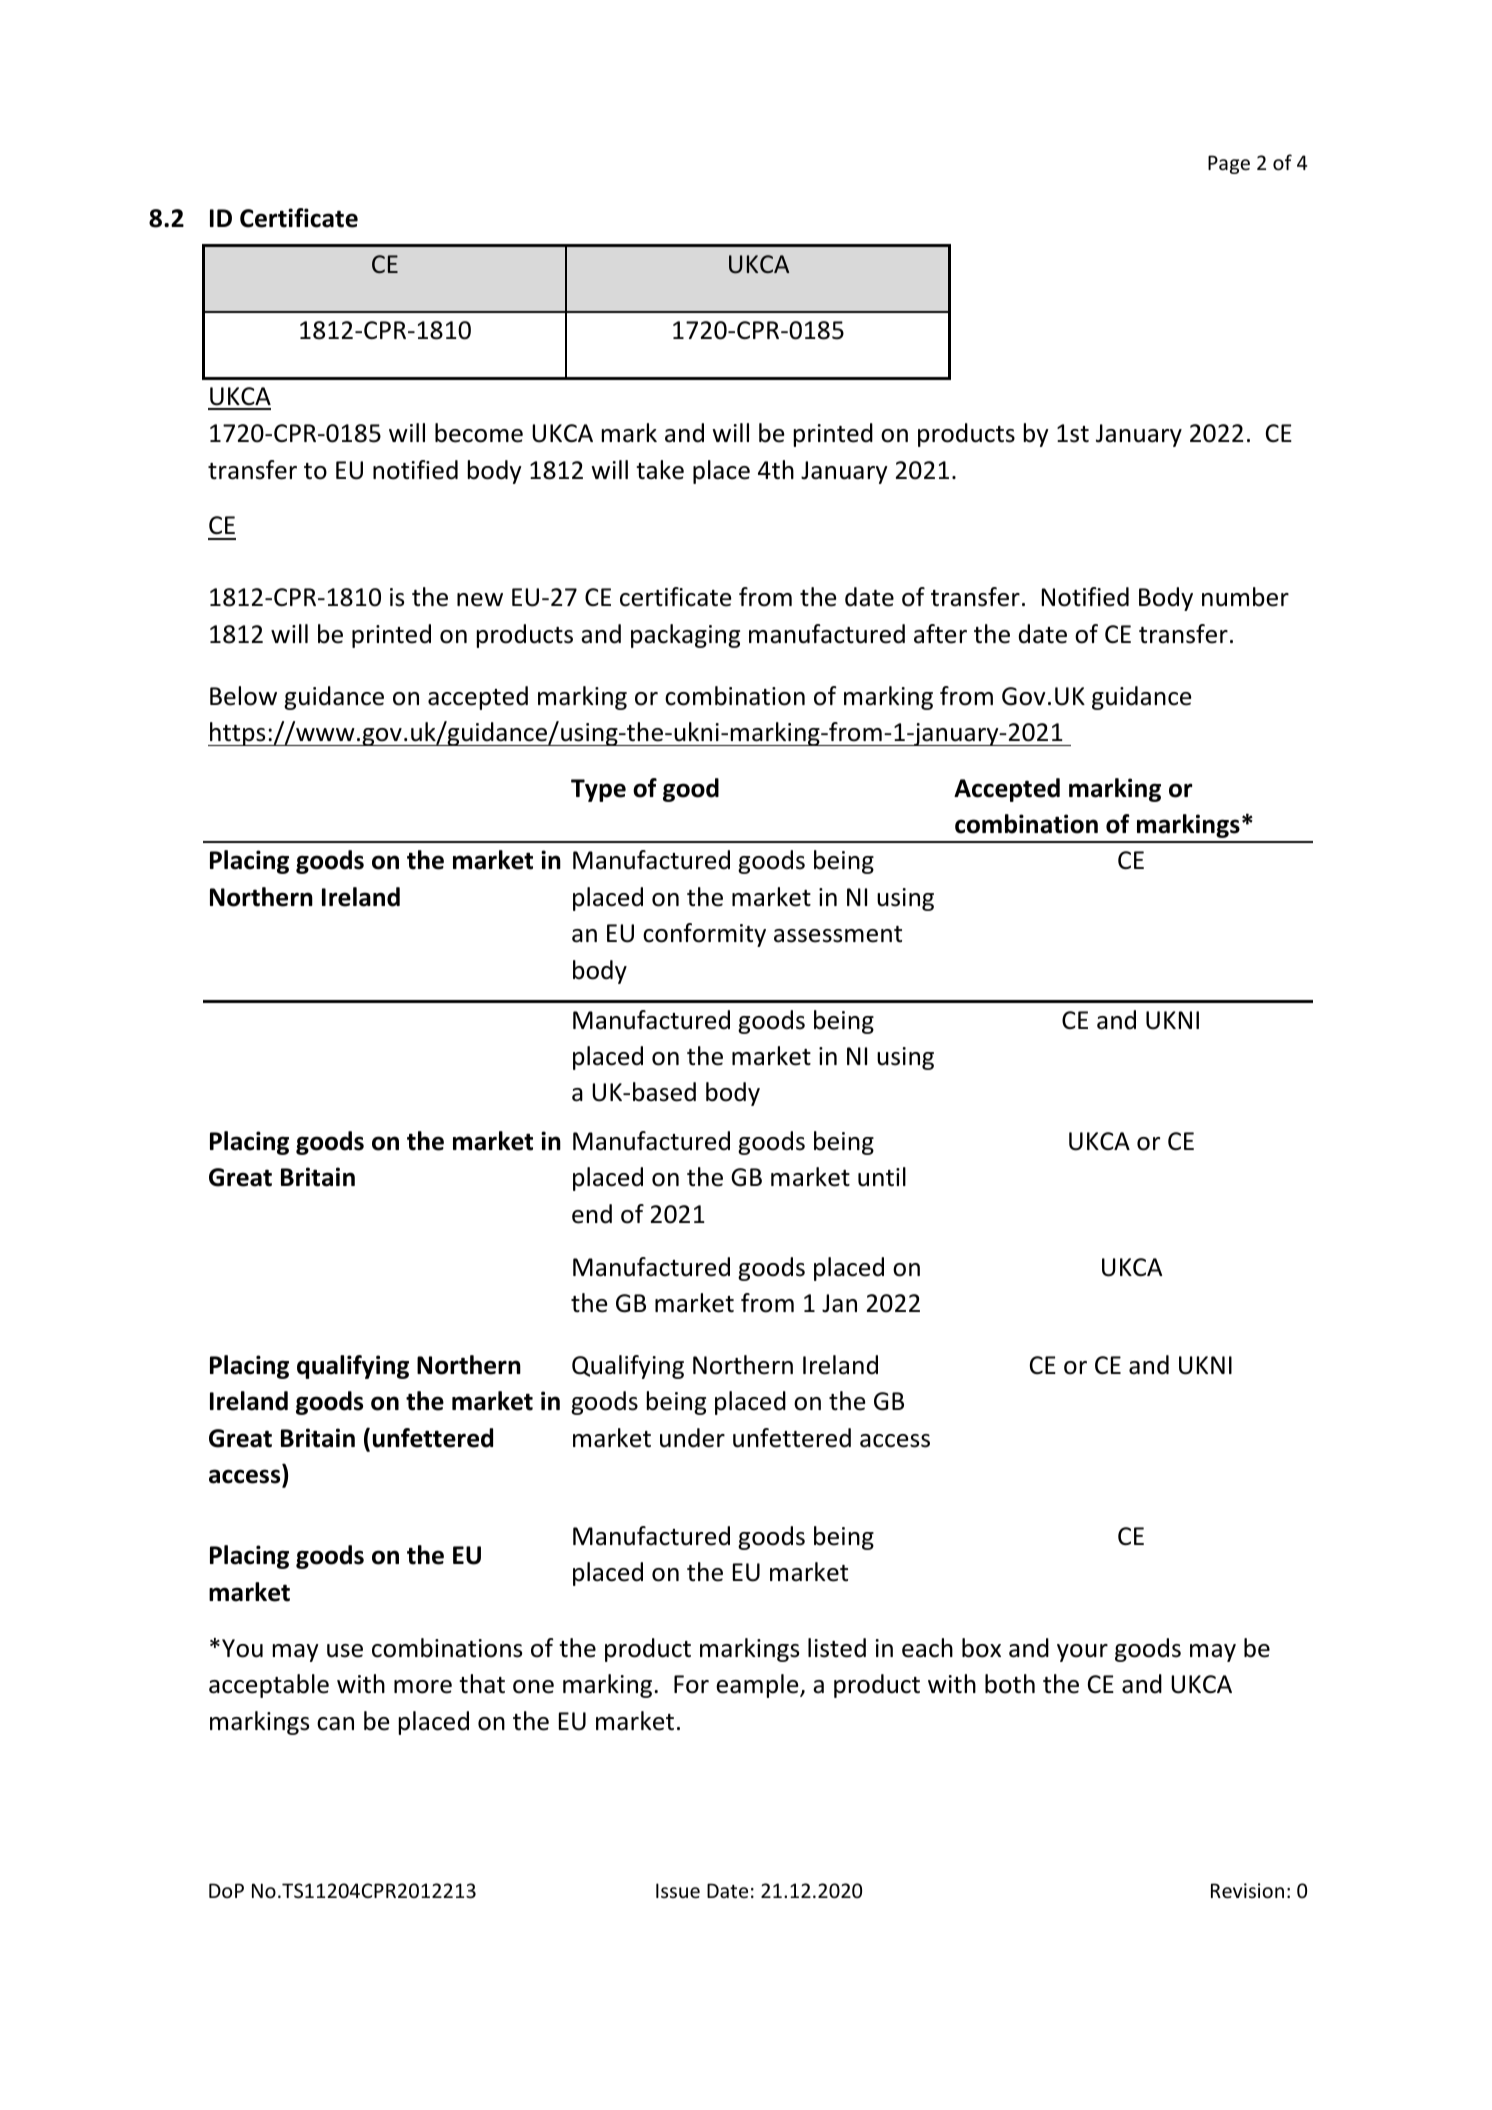  What do you see at coordinates (685, 636) in the screenshot?
I see `packaging` at bounding box center [685, 636].
